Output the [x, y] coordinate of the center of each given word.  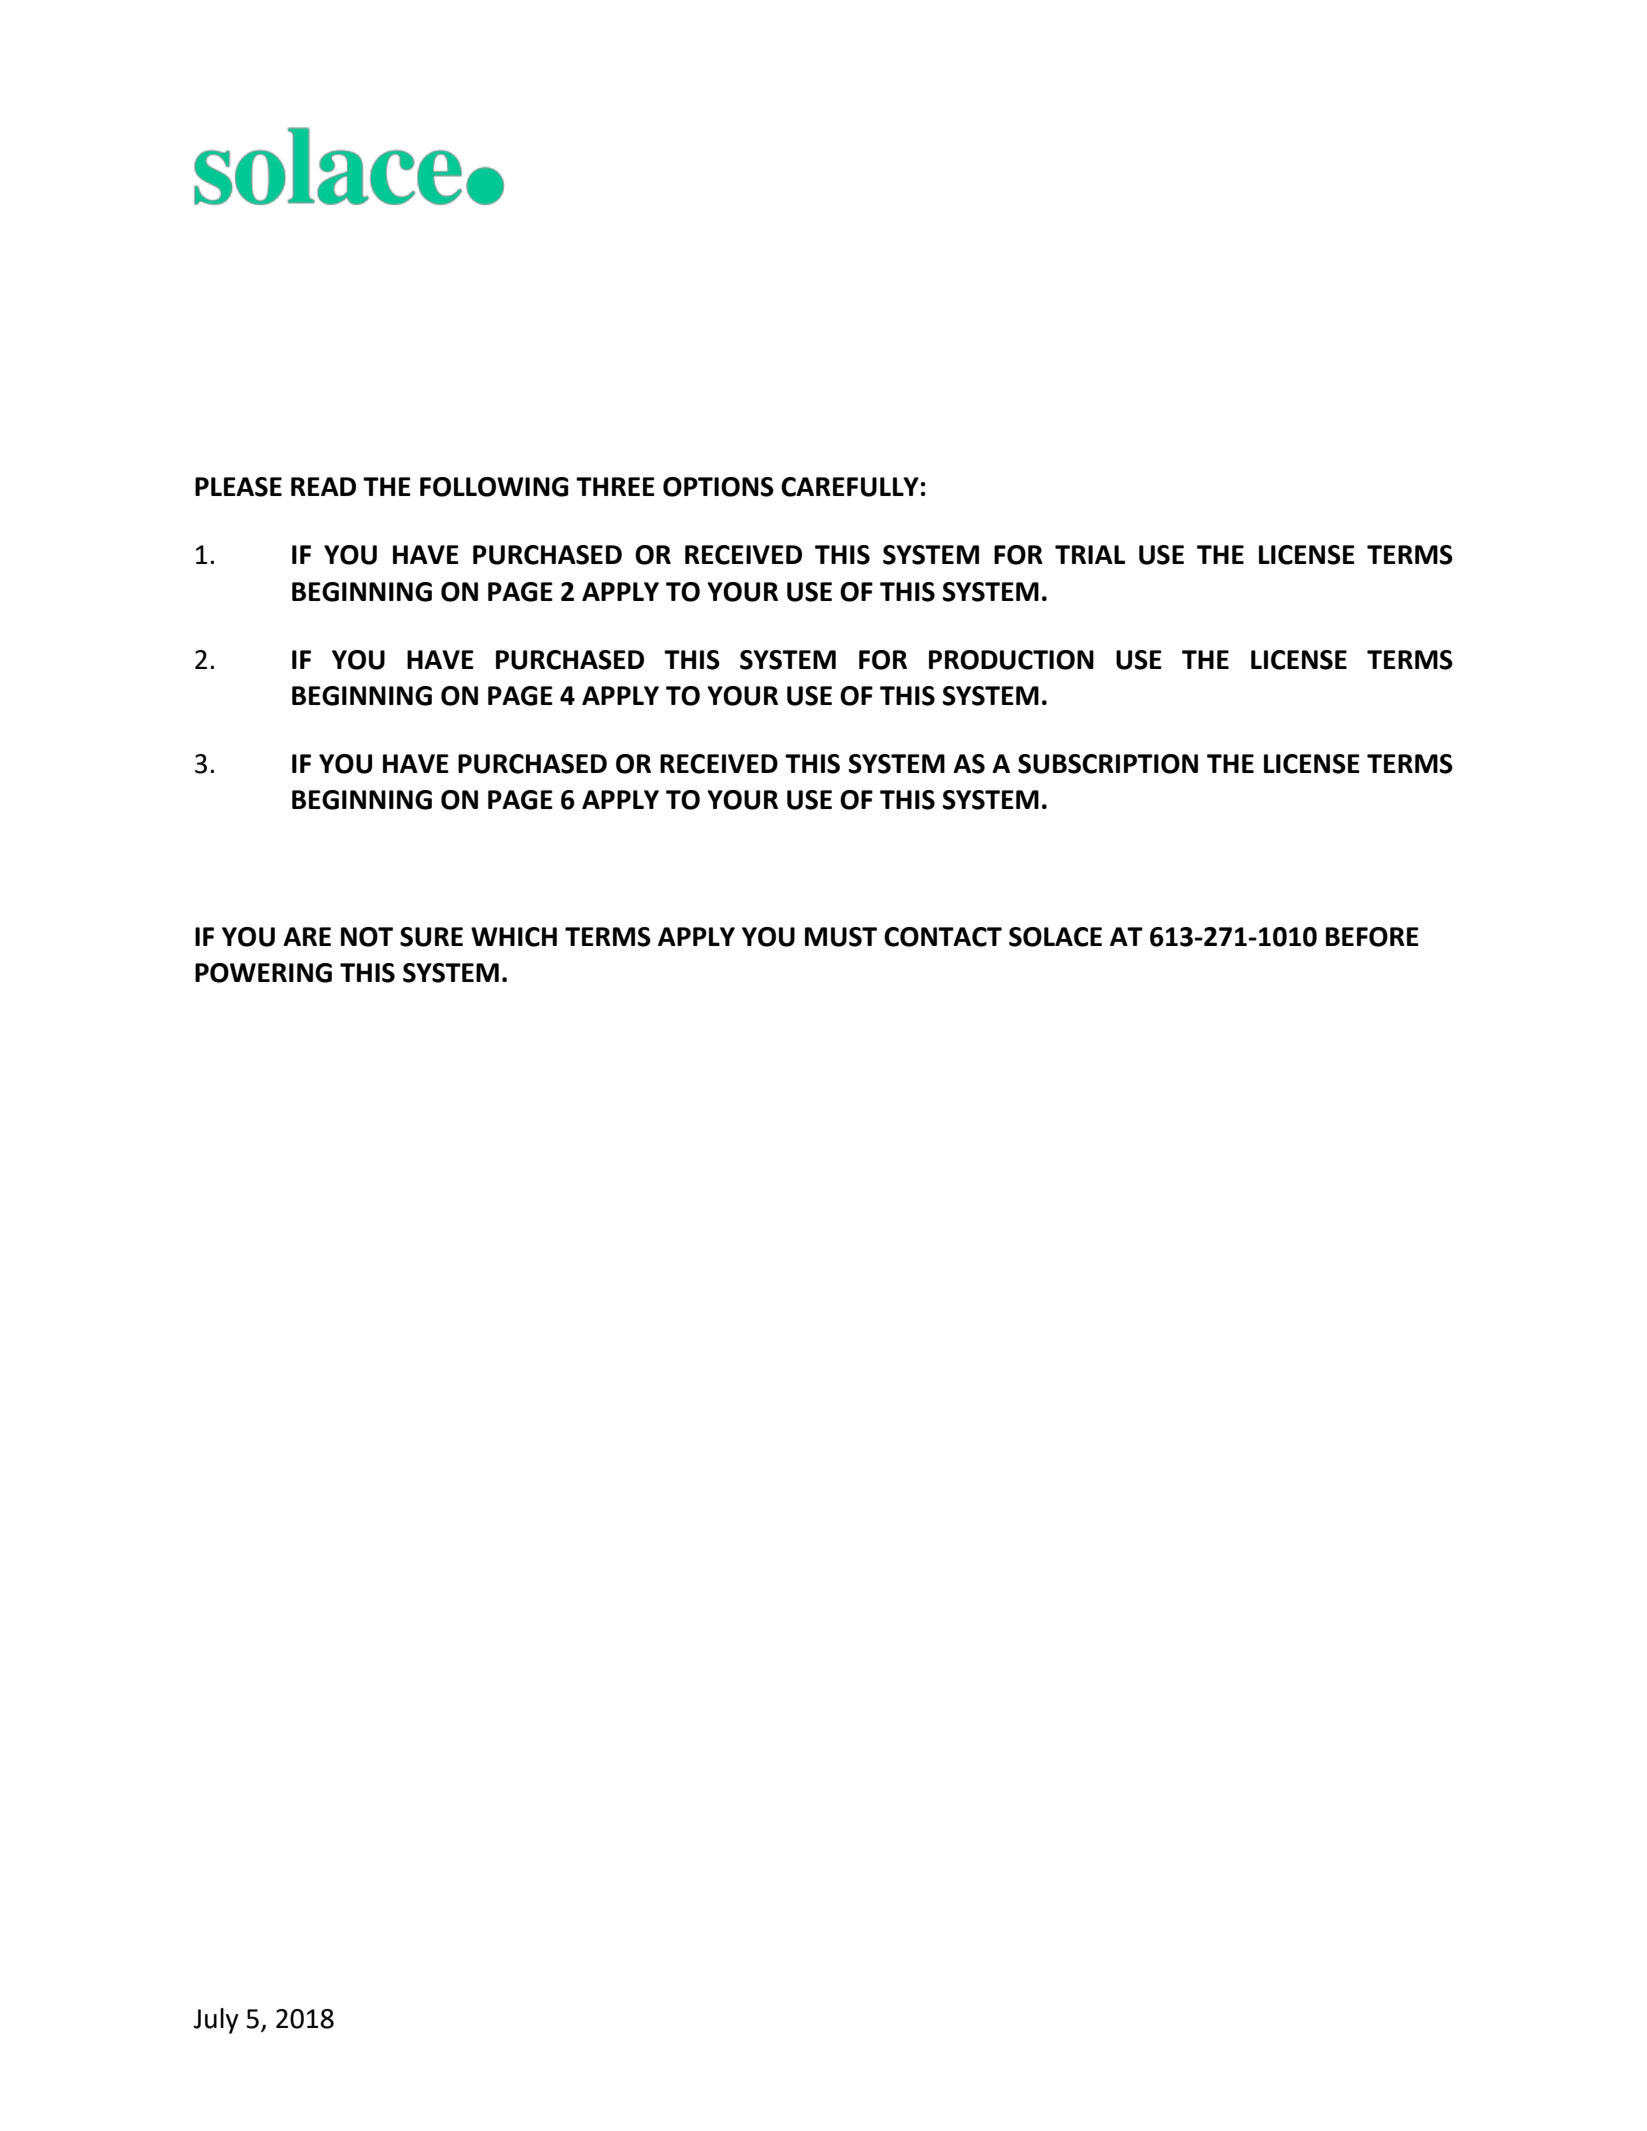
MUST [841, 937]
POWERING [263, 973]
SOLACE [1055, 937]
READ [323, 486]
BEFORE [1372, 937]
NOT [367, 937]
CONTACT [943, 937]
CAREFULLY [850, 487]
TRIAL [1090, 554]
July [216, 2021]
